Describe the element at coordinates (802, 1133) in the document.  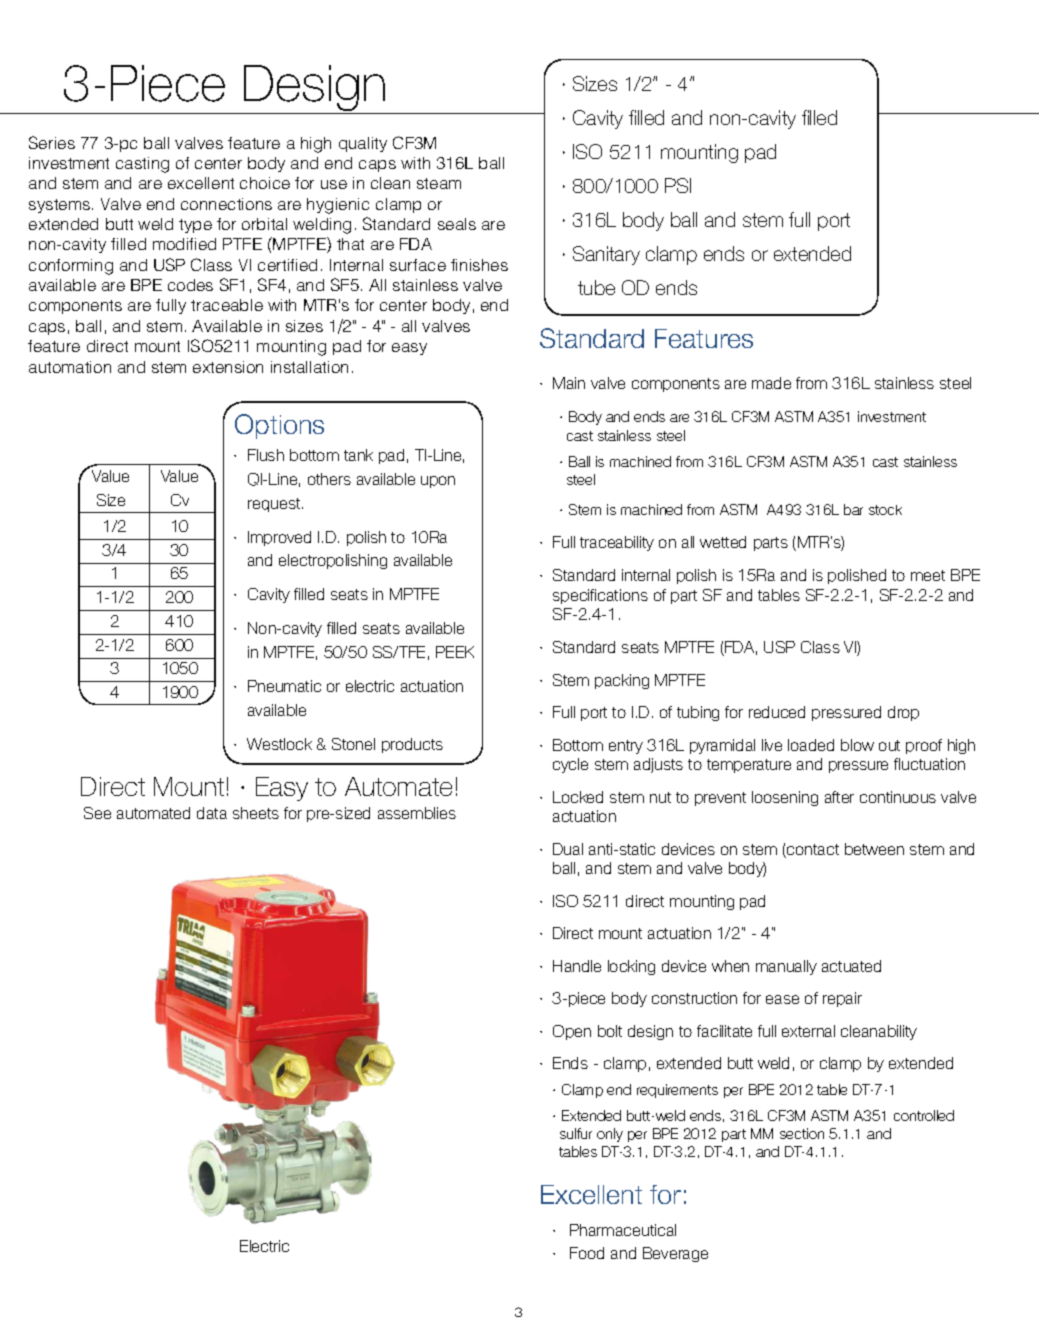
I see `section` at that location.
